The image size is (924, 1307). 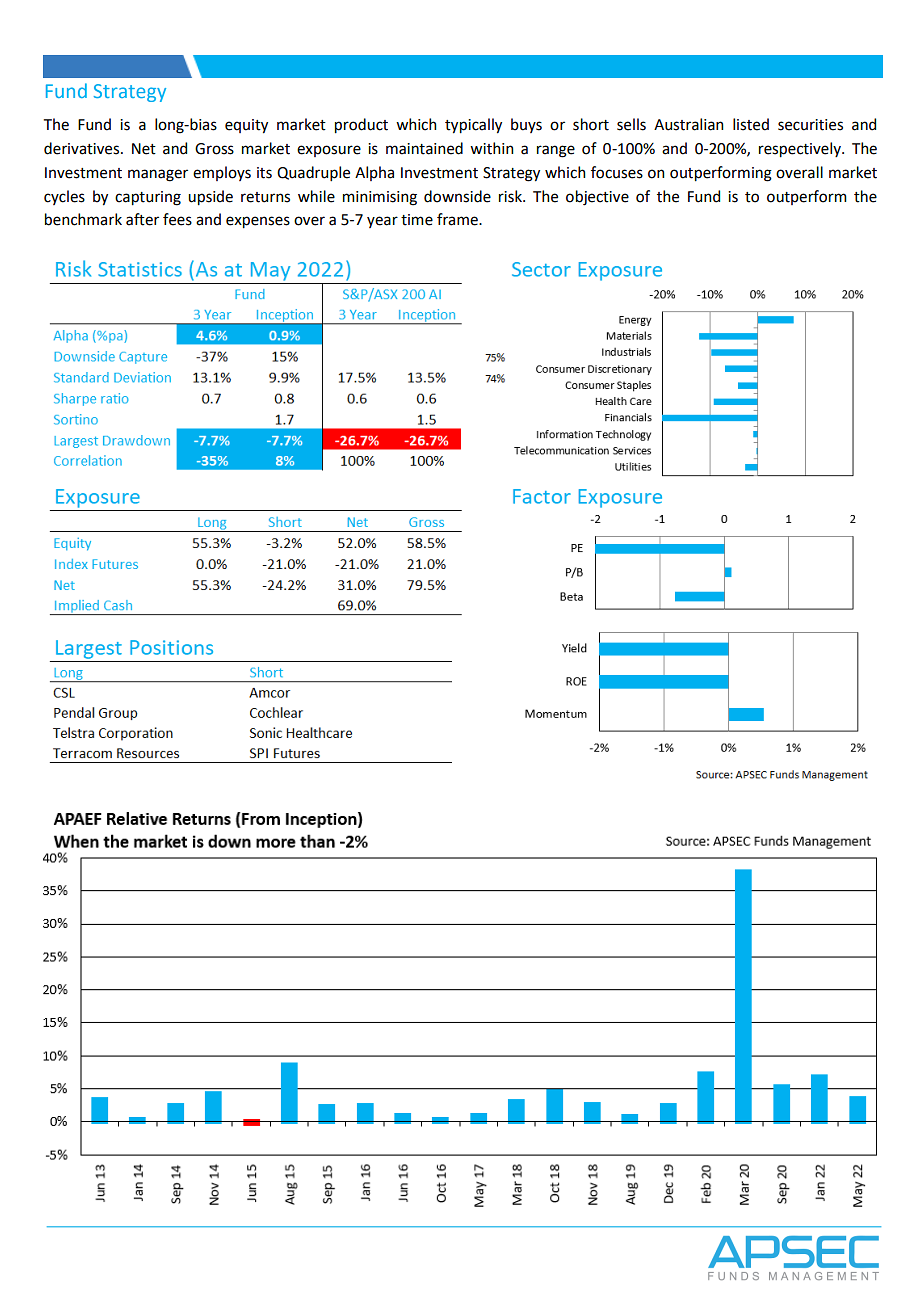 What do you see at coordinates (144, 149) in the screenshot?
I see `Net` at bounding box center [144, 149].
